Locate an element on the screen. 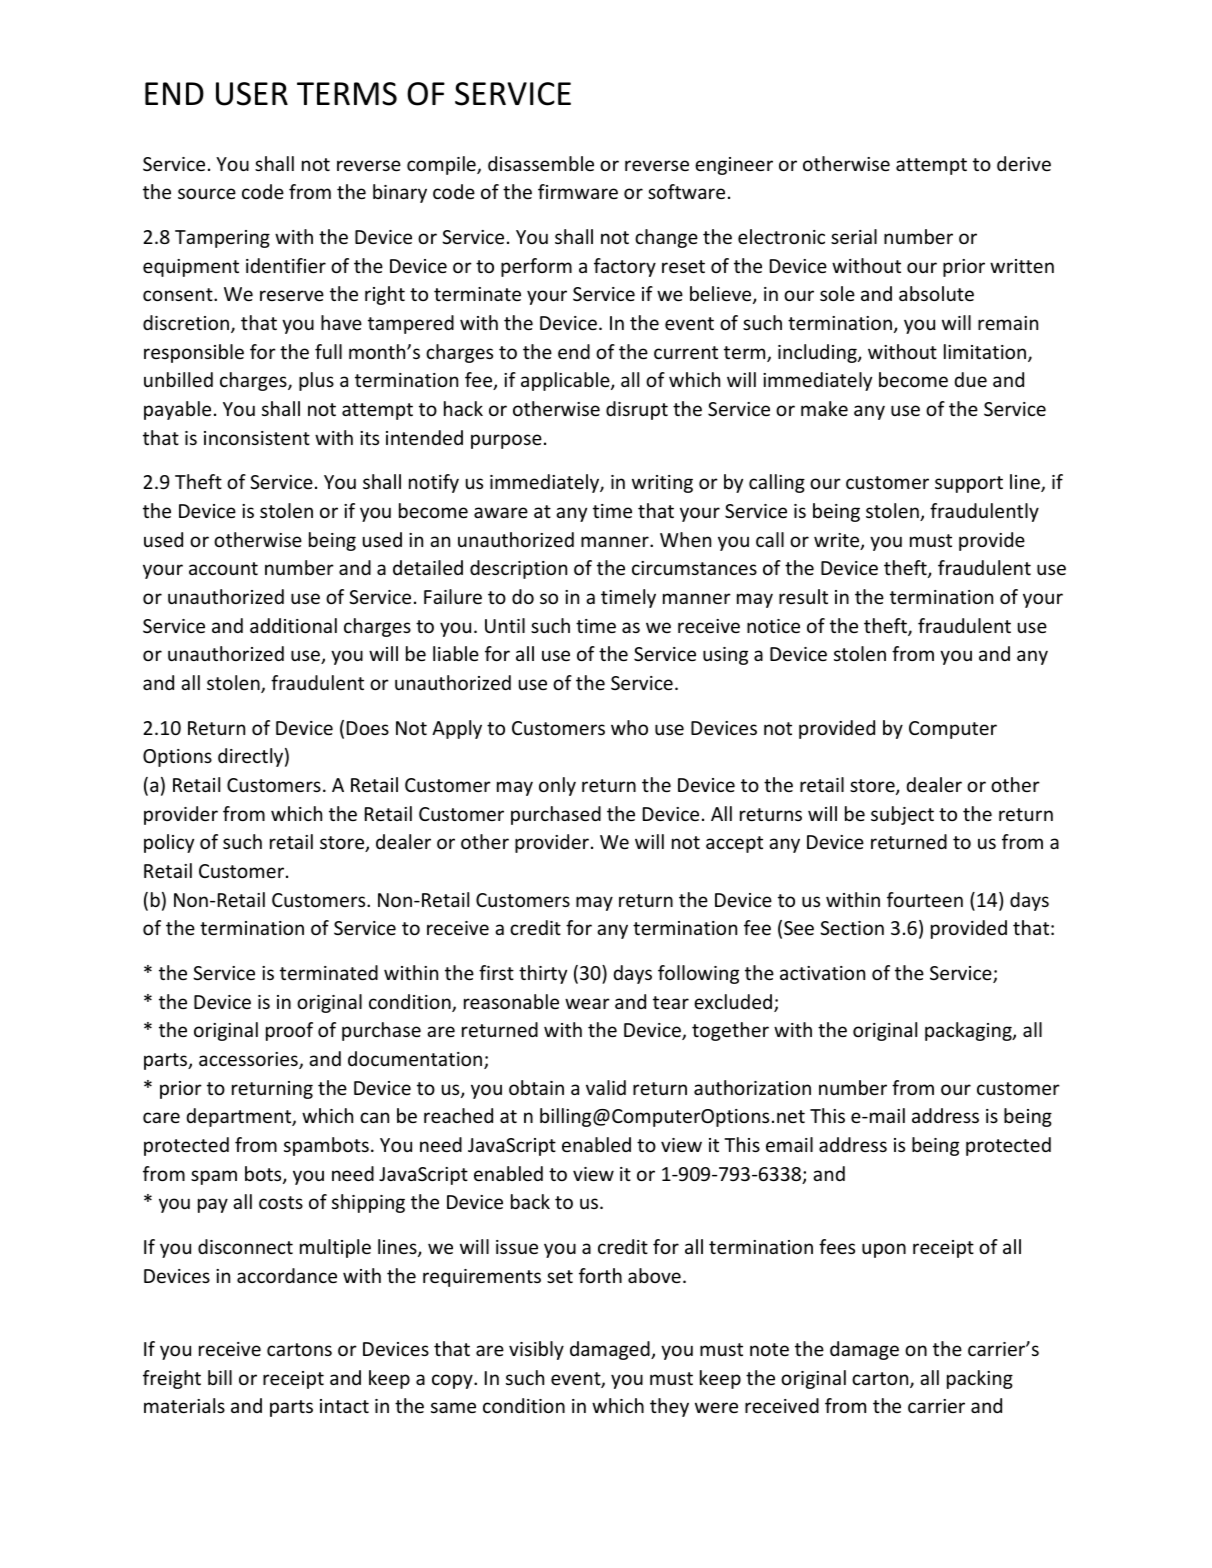 Image resolution: width=1212 pixels, height=1568 pixels. derive is located at coordinates (1024, 163).
